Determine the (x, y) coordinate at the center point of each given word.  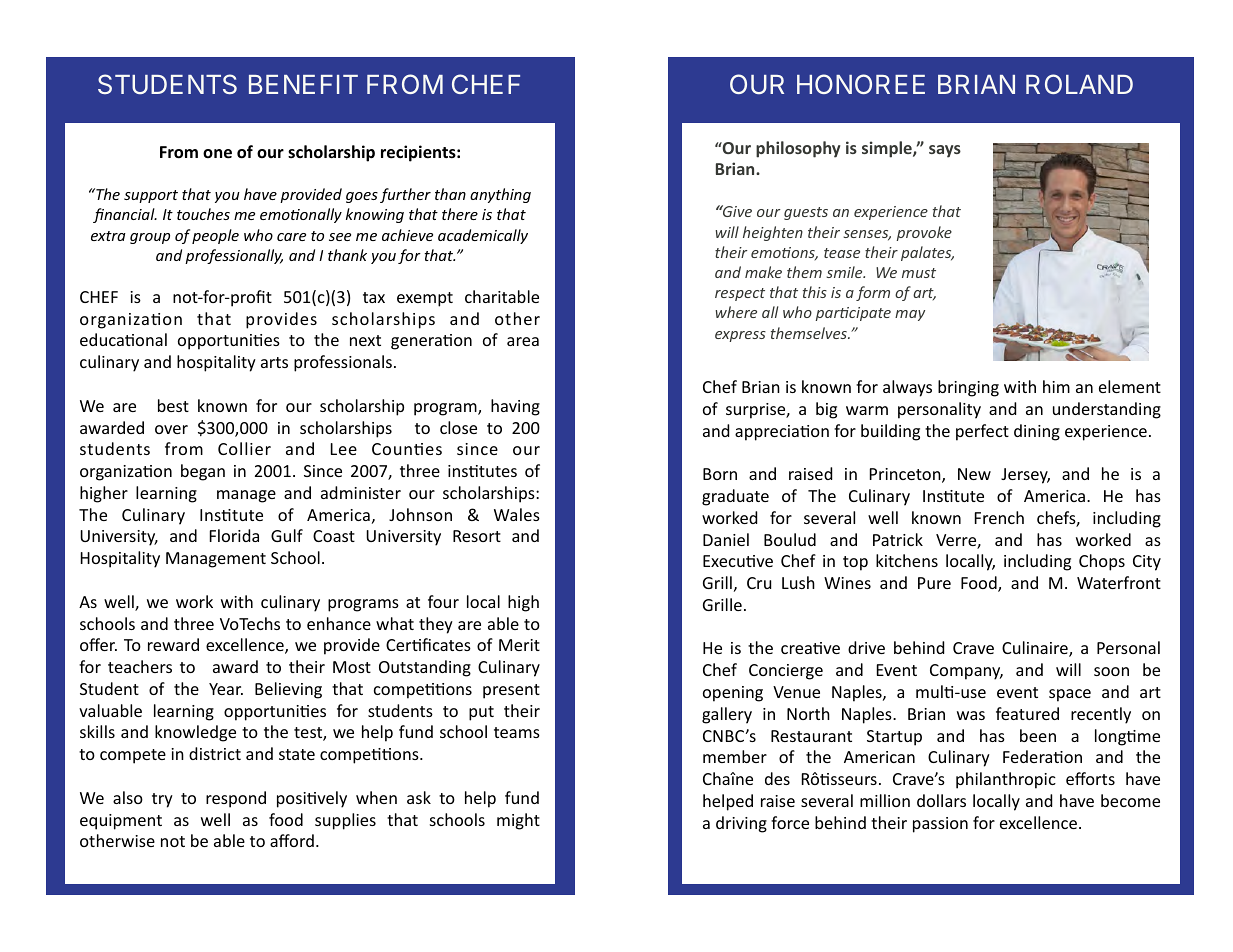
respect (740, 294)
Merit (519, 645)
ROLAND (1079, 84)
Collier (244, 448)
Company (966, 672)
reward (173, 644)
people (215, 236)
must (919, 273)
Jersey (1025, 476)
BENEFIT (303, 84)
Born (720, 474)
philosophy (798, 149)
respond (236, 799)
